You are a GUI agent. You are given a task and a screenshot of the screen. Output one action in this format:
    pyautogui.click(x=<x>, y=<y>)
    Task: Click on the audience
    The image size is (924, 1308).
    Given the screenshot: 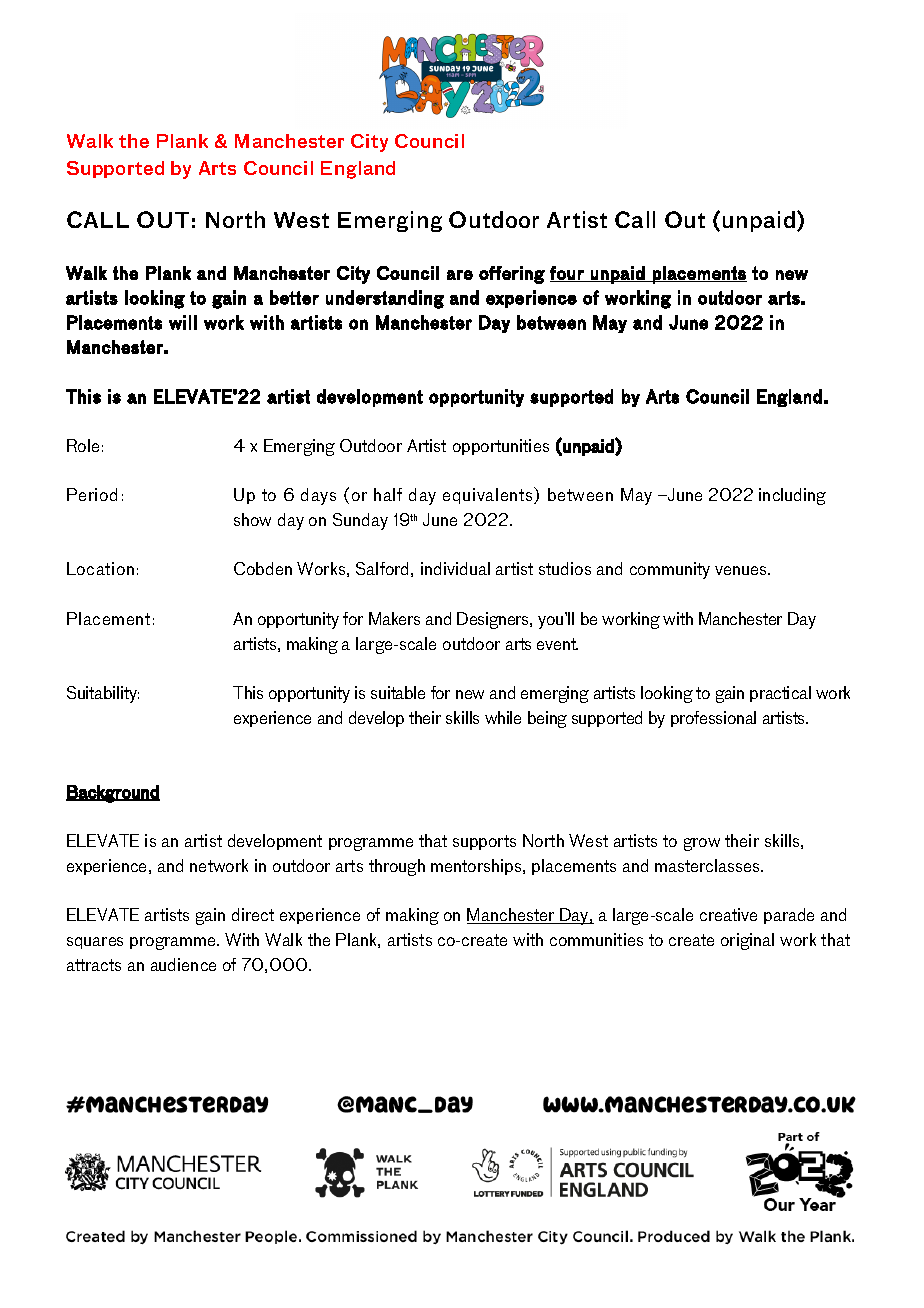 What is the action you would take?
    pyautogui.click(x=183, y=964)
